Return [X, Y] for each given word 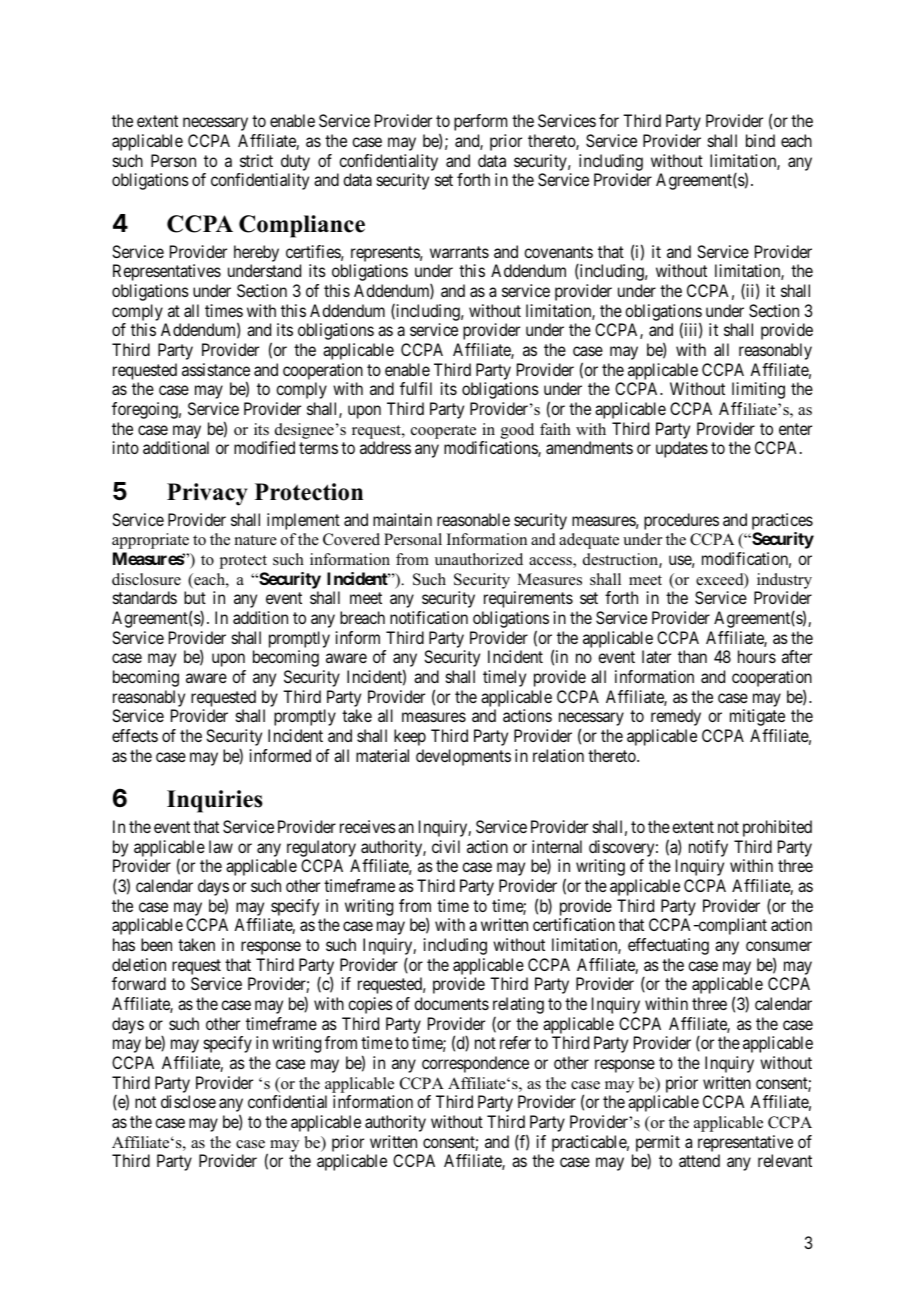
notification [429, 617]
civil [446, 846]
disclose [188, 1101]
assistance [216, 369]
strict [256, 160]
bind [760, 140]
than [692, 656]
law [221, 846]
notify [708, 850]
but [195, 597]
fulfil [416, 388]
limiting [758, 390]
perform [480, 122]
